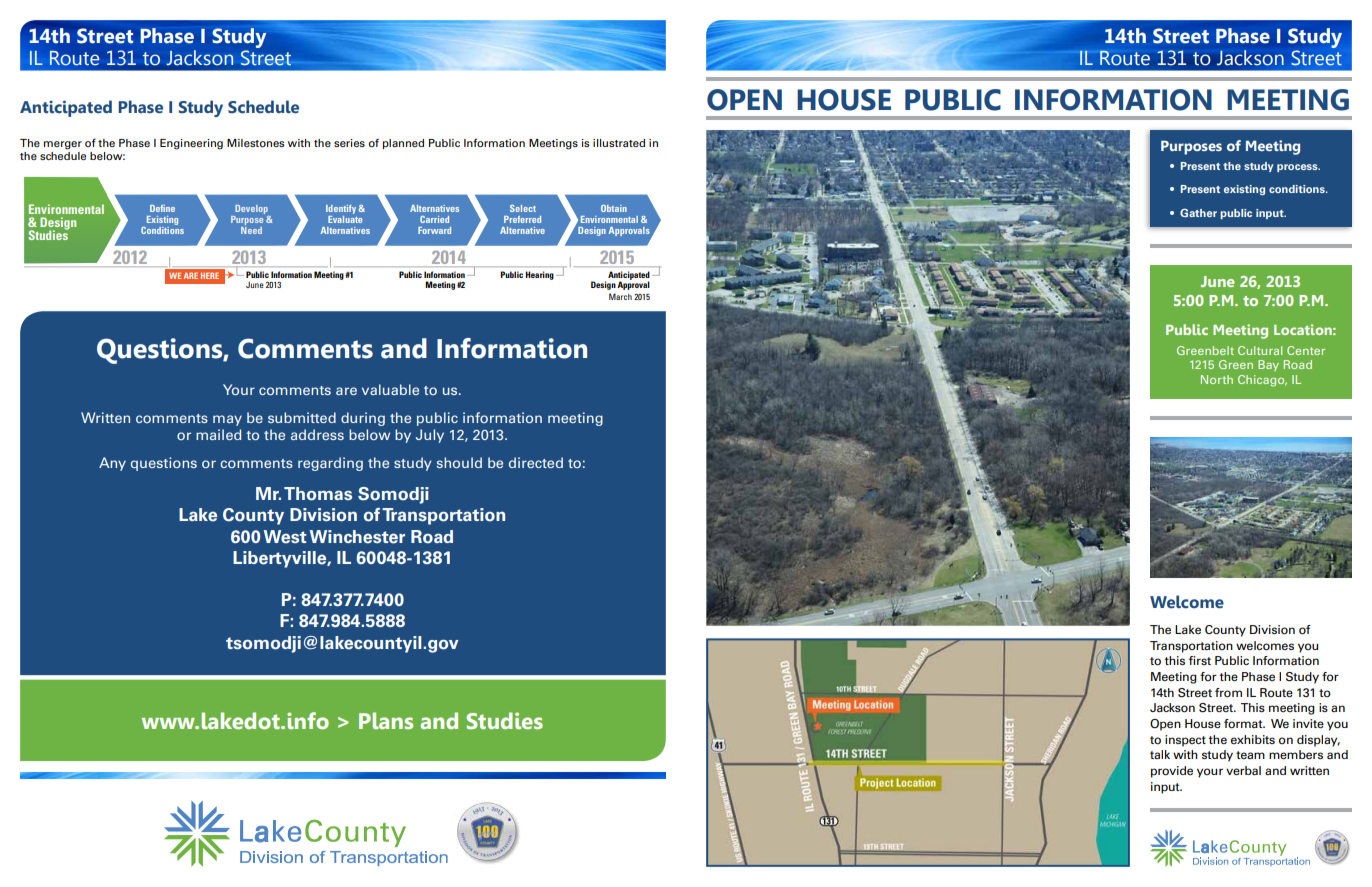  I want to click on illustrated, so click(619, 143).
